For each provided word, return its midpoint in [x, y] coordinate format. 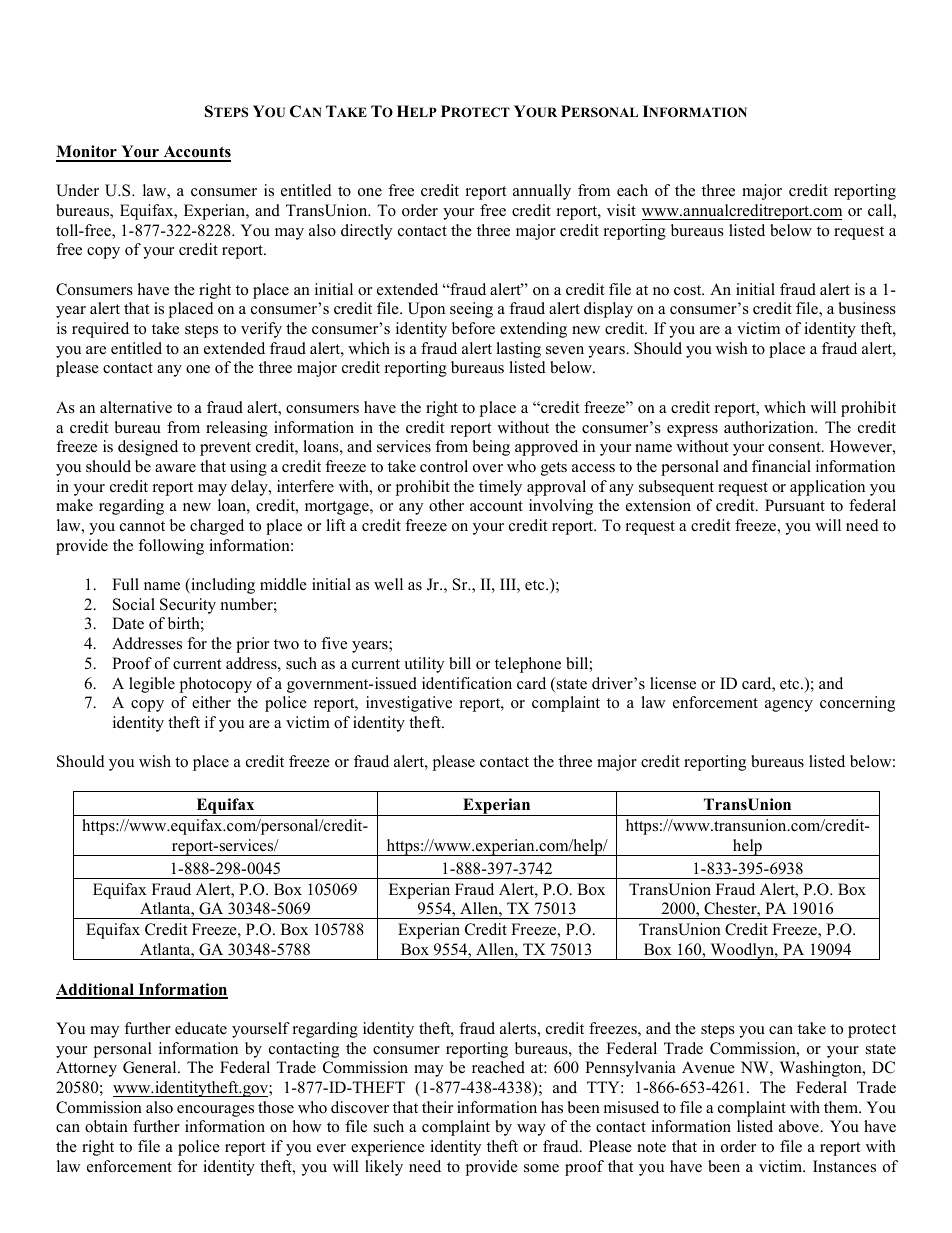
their [437, 1107]
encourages [215, 1111]
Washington [822, 1069]
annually [542, 192]
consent [795, 447]
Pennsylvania [630, 1069]
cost [689, 290]
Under [77, 190]
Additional [96, 990]
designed [148, 448]
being [491, 448]
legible [152, 685]
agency [789, 706]
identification [467, 683]
